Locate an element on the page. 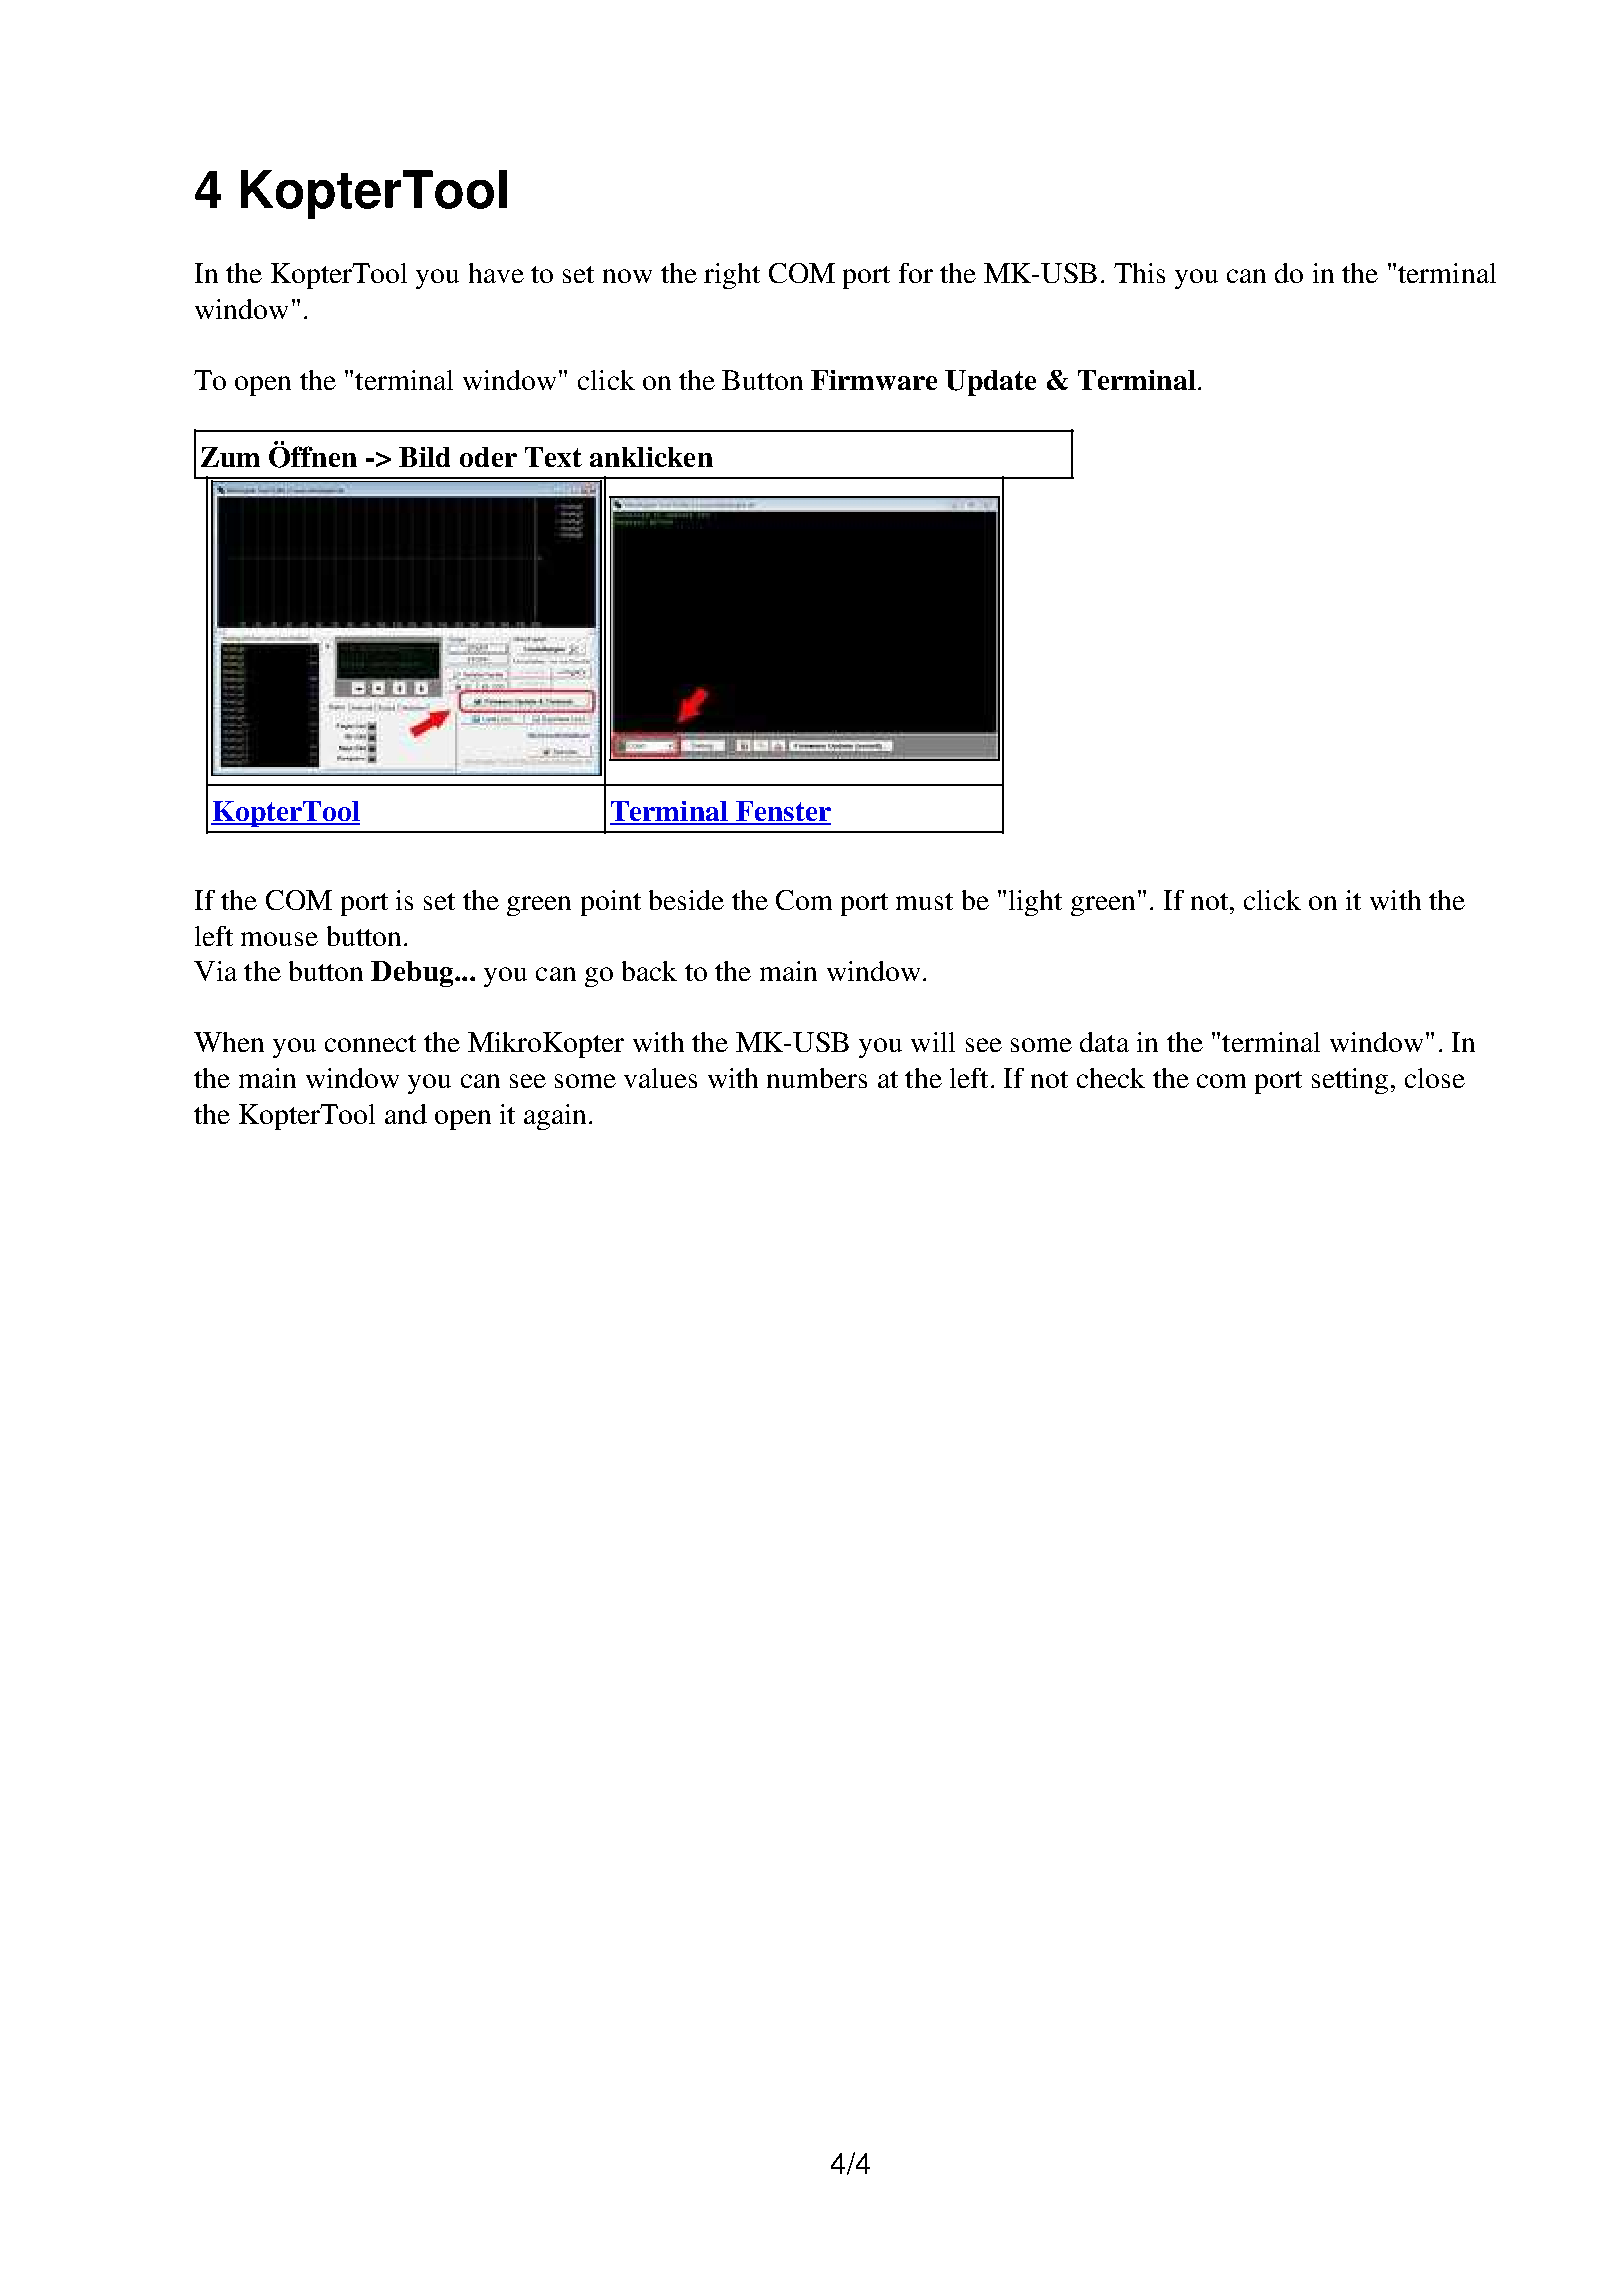  have is located at coordinates (496, 273).
